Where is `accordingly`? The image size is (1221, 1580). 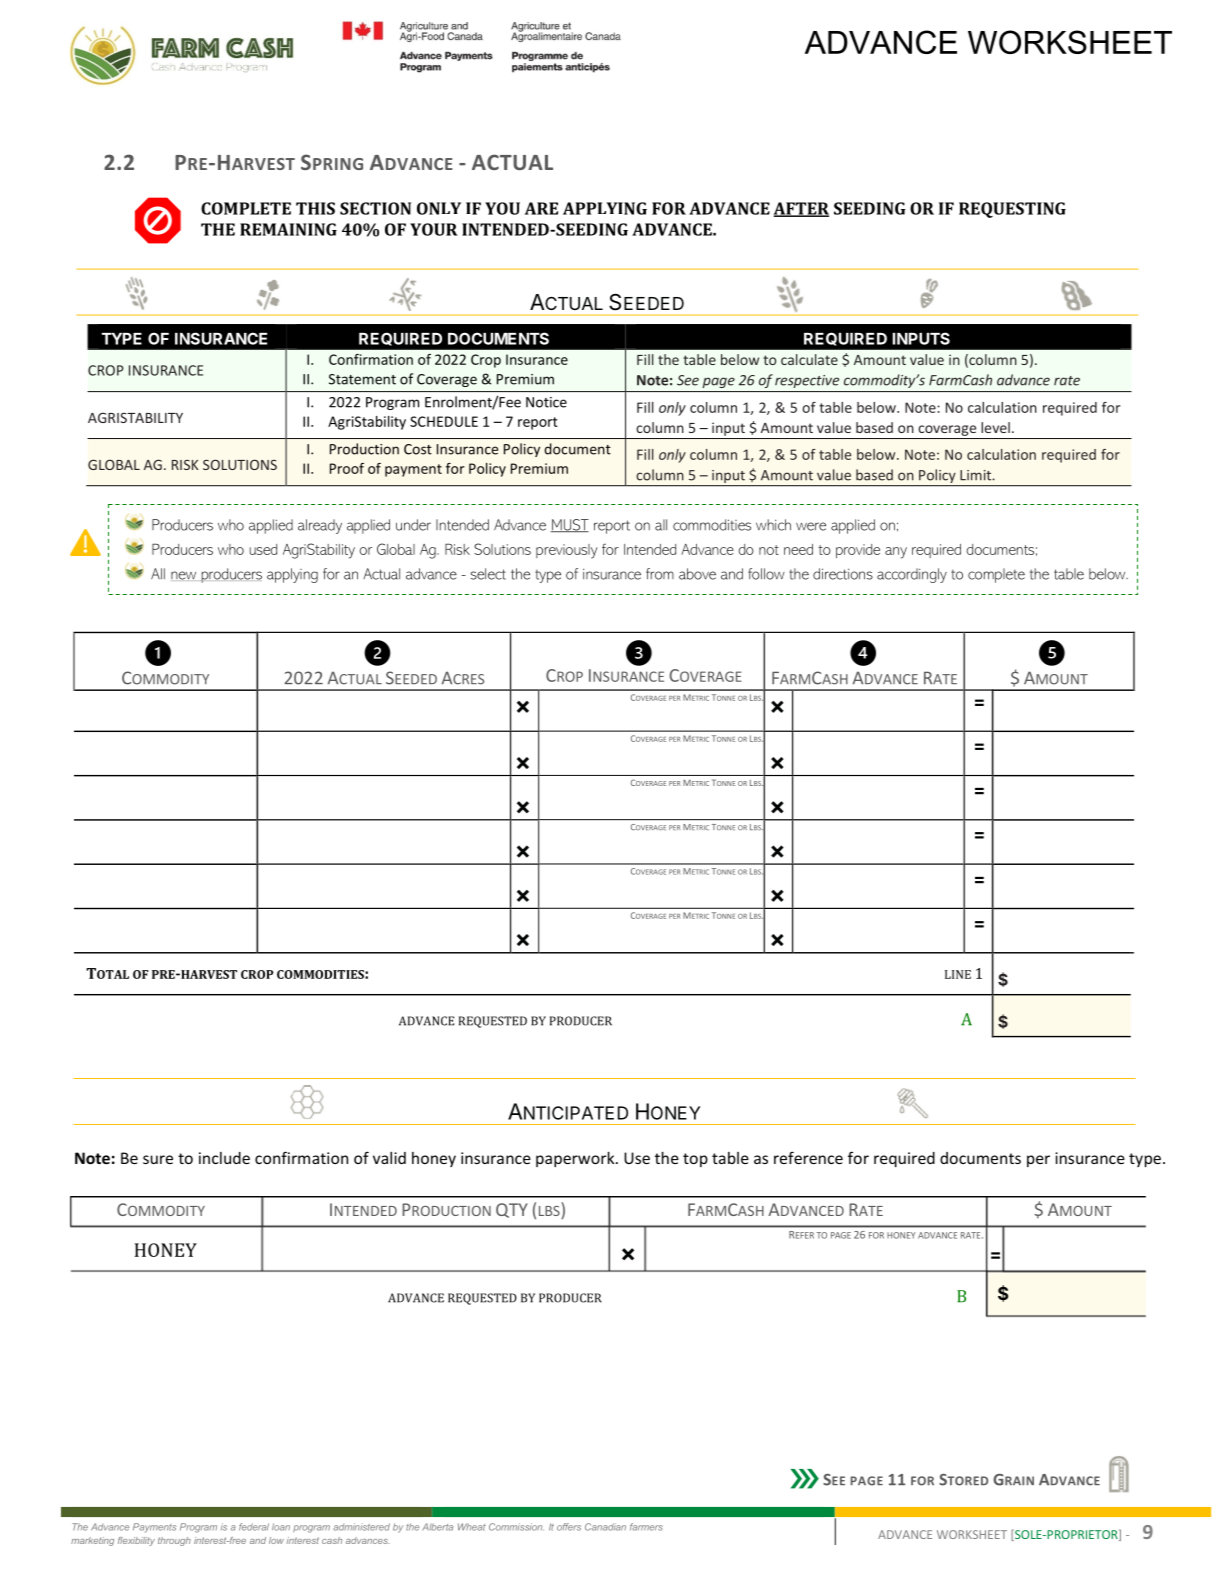 accordingly is located at coordinates (912, 575).
